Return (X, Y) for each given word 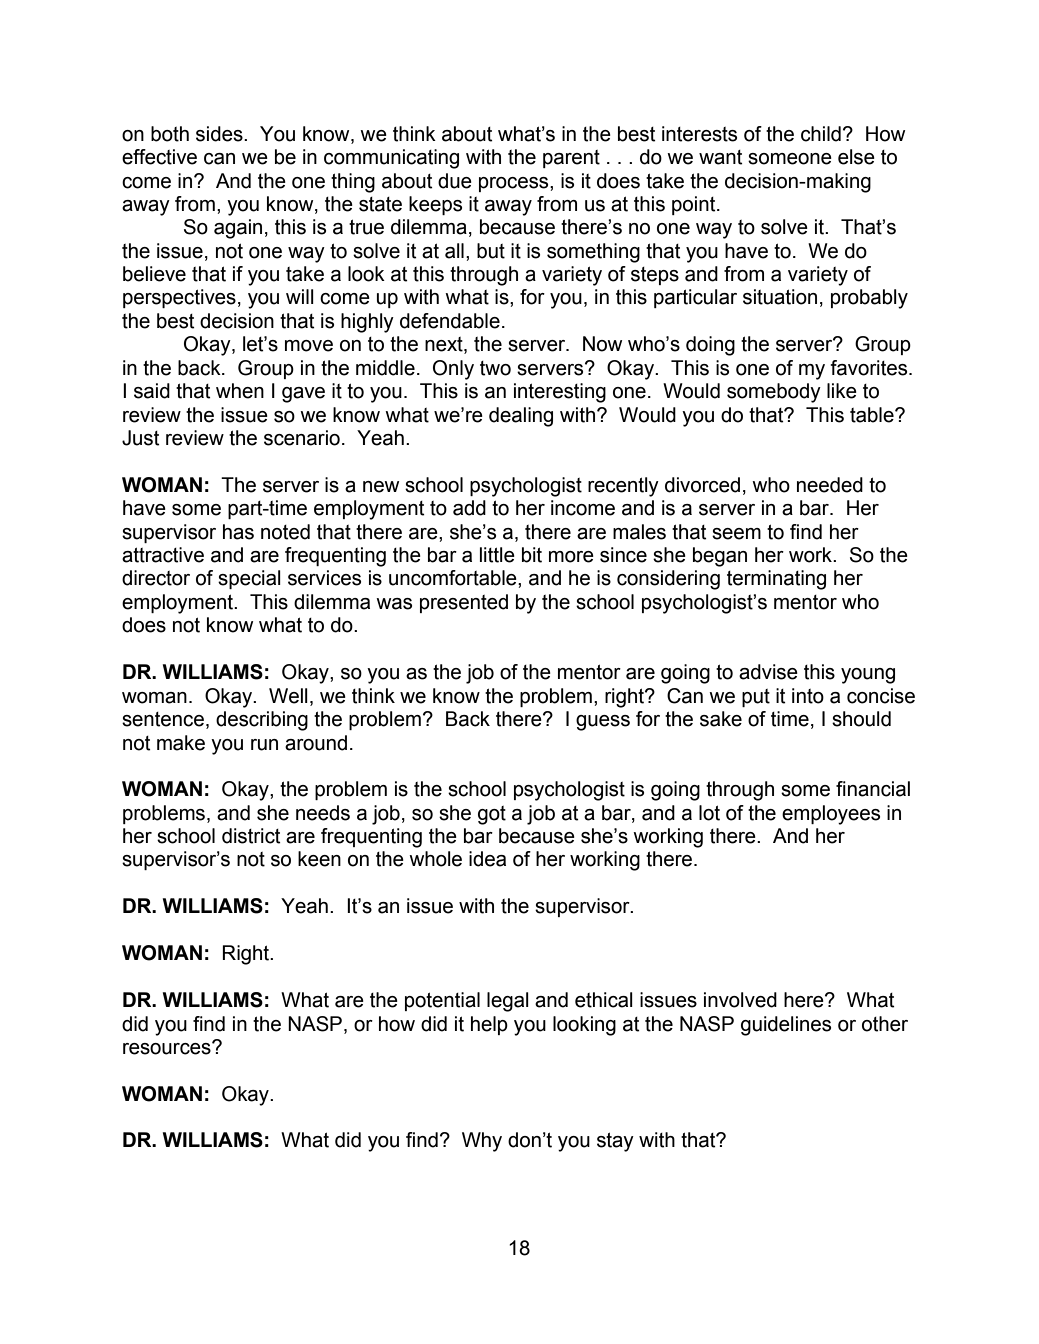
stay (615, 1142)
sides (220, 134)
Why (482, 1142)
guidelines (786, 1026)
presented (464, 603)
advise (768, 672)
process (515, 184)
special (249, 579)
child (821, 134)
